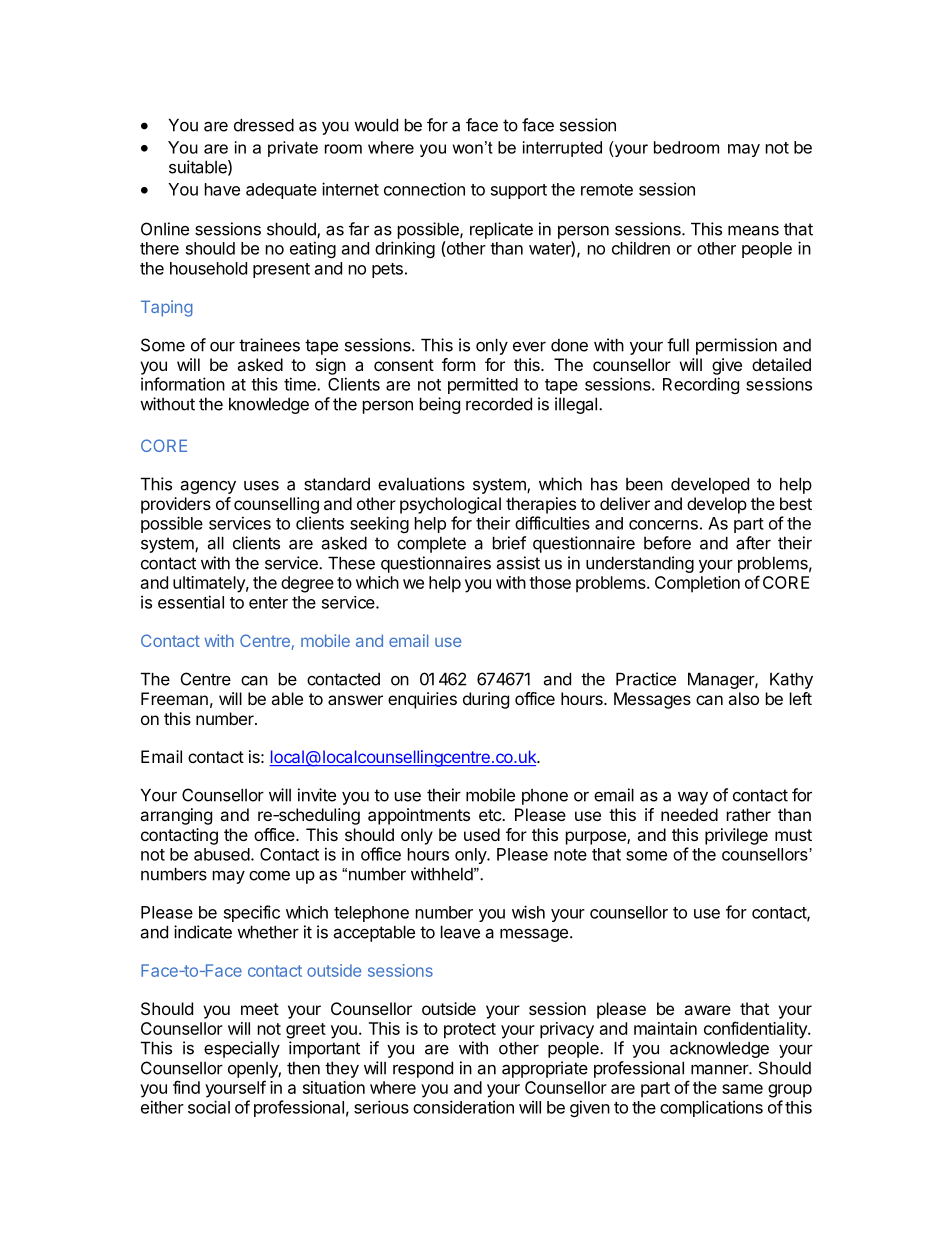 The image size is (952, 1233). Describe the element at coordinates (269, 345) in the image. I see `trainees` at that location.
